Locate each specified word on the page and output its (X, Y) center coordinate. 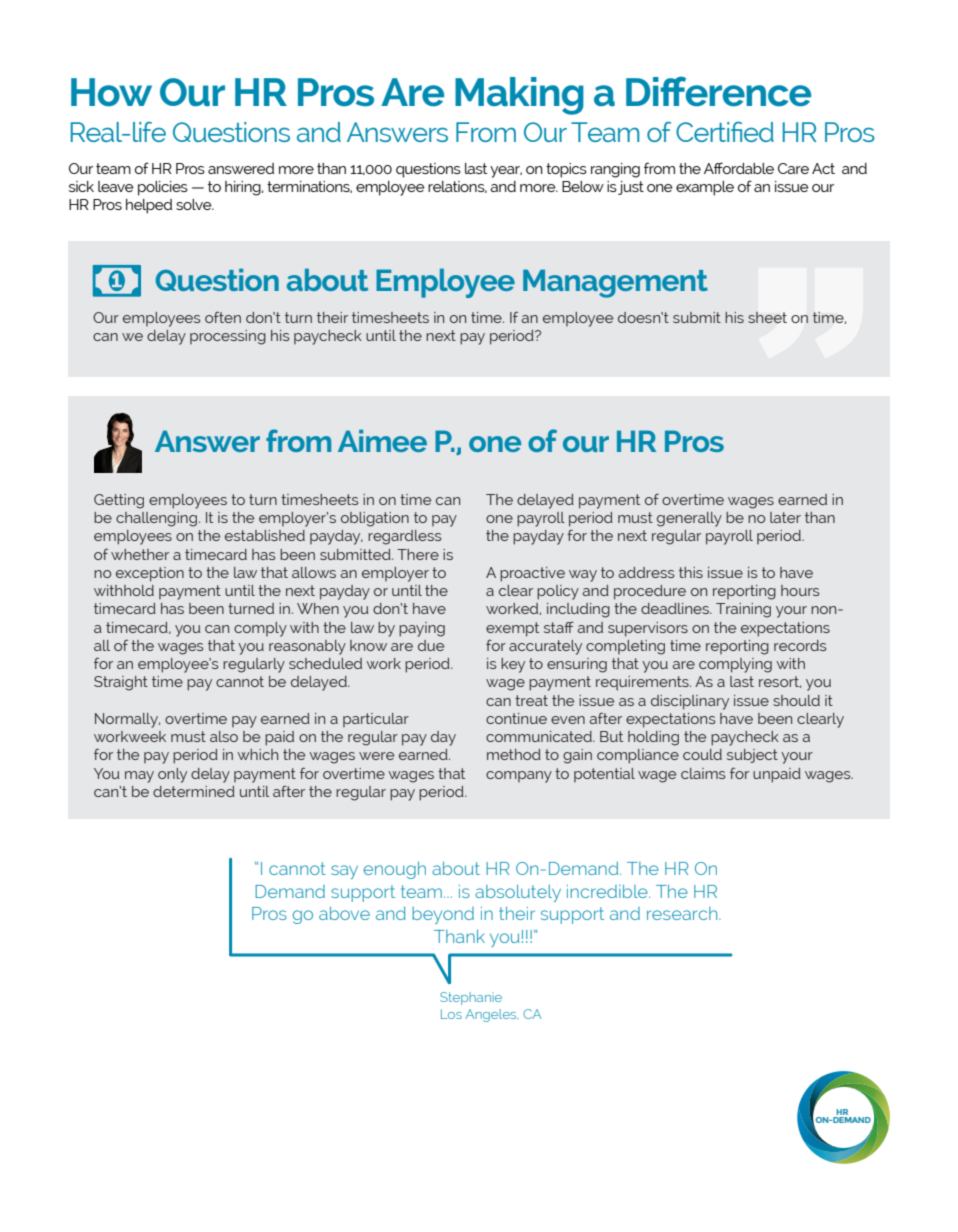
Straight (121, 683)
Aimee (382, 441)
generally (689, 519)
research (683, 913)
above (344, 913)
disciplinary (690, 702)
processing (228, 337)
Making (519, 96)
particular (376, 720)
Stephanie (471, 998)
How (111, 92)
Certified (725, 132)
